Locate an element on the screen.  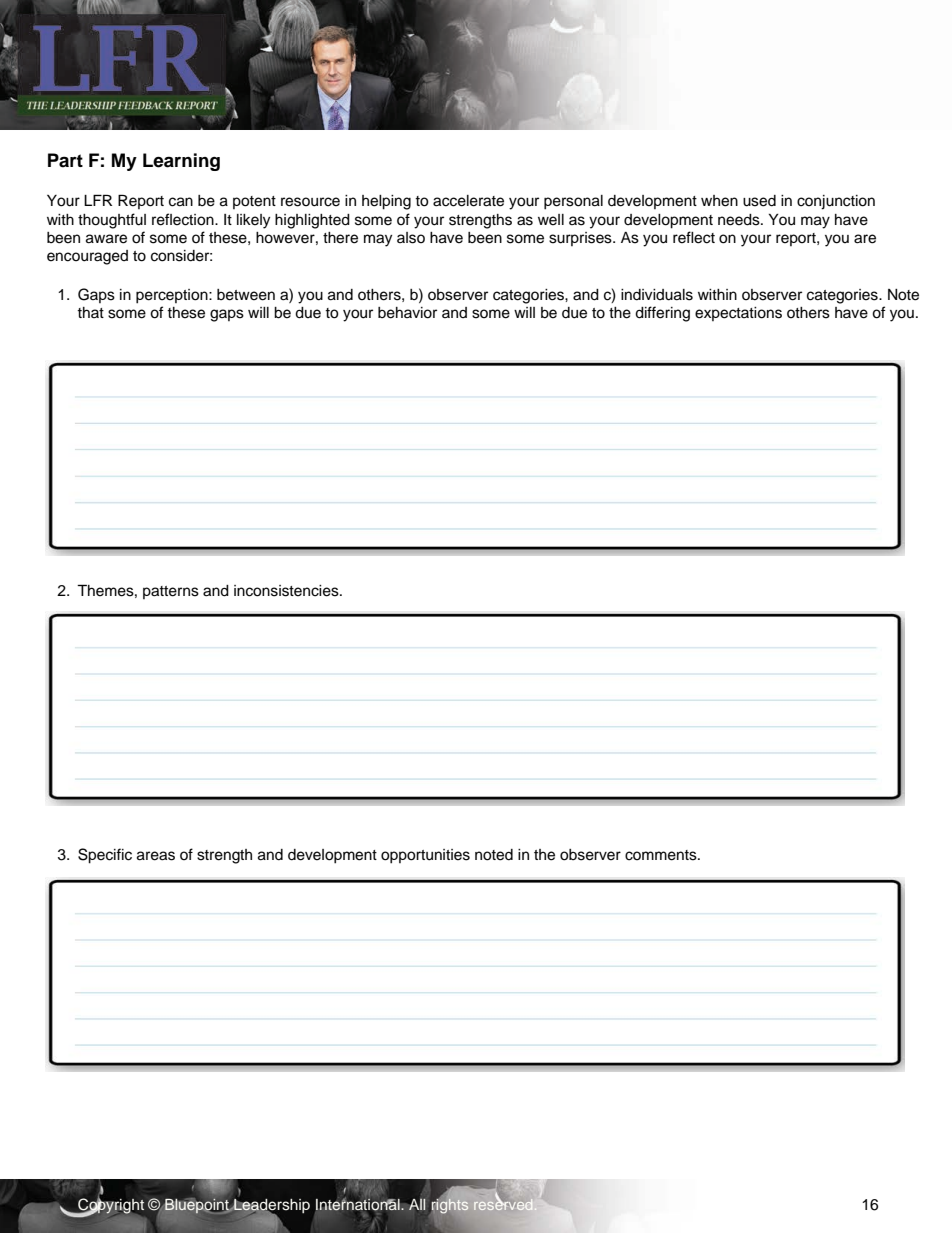
expectations is located at coordinates (738, 314).
